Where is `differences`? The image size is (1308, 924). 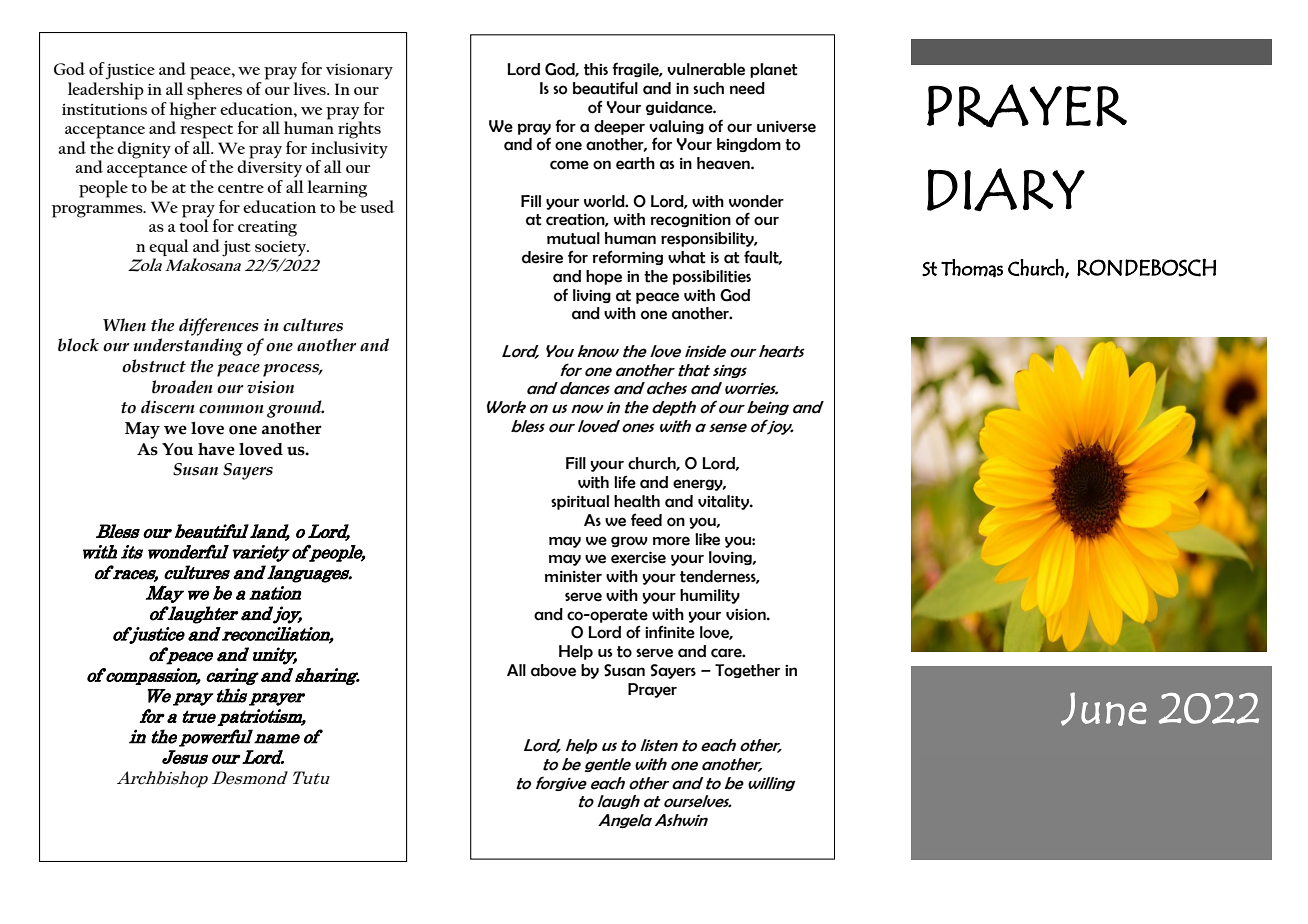 differences is located at coordinates (219, 327).
